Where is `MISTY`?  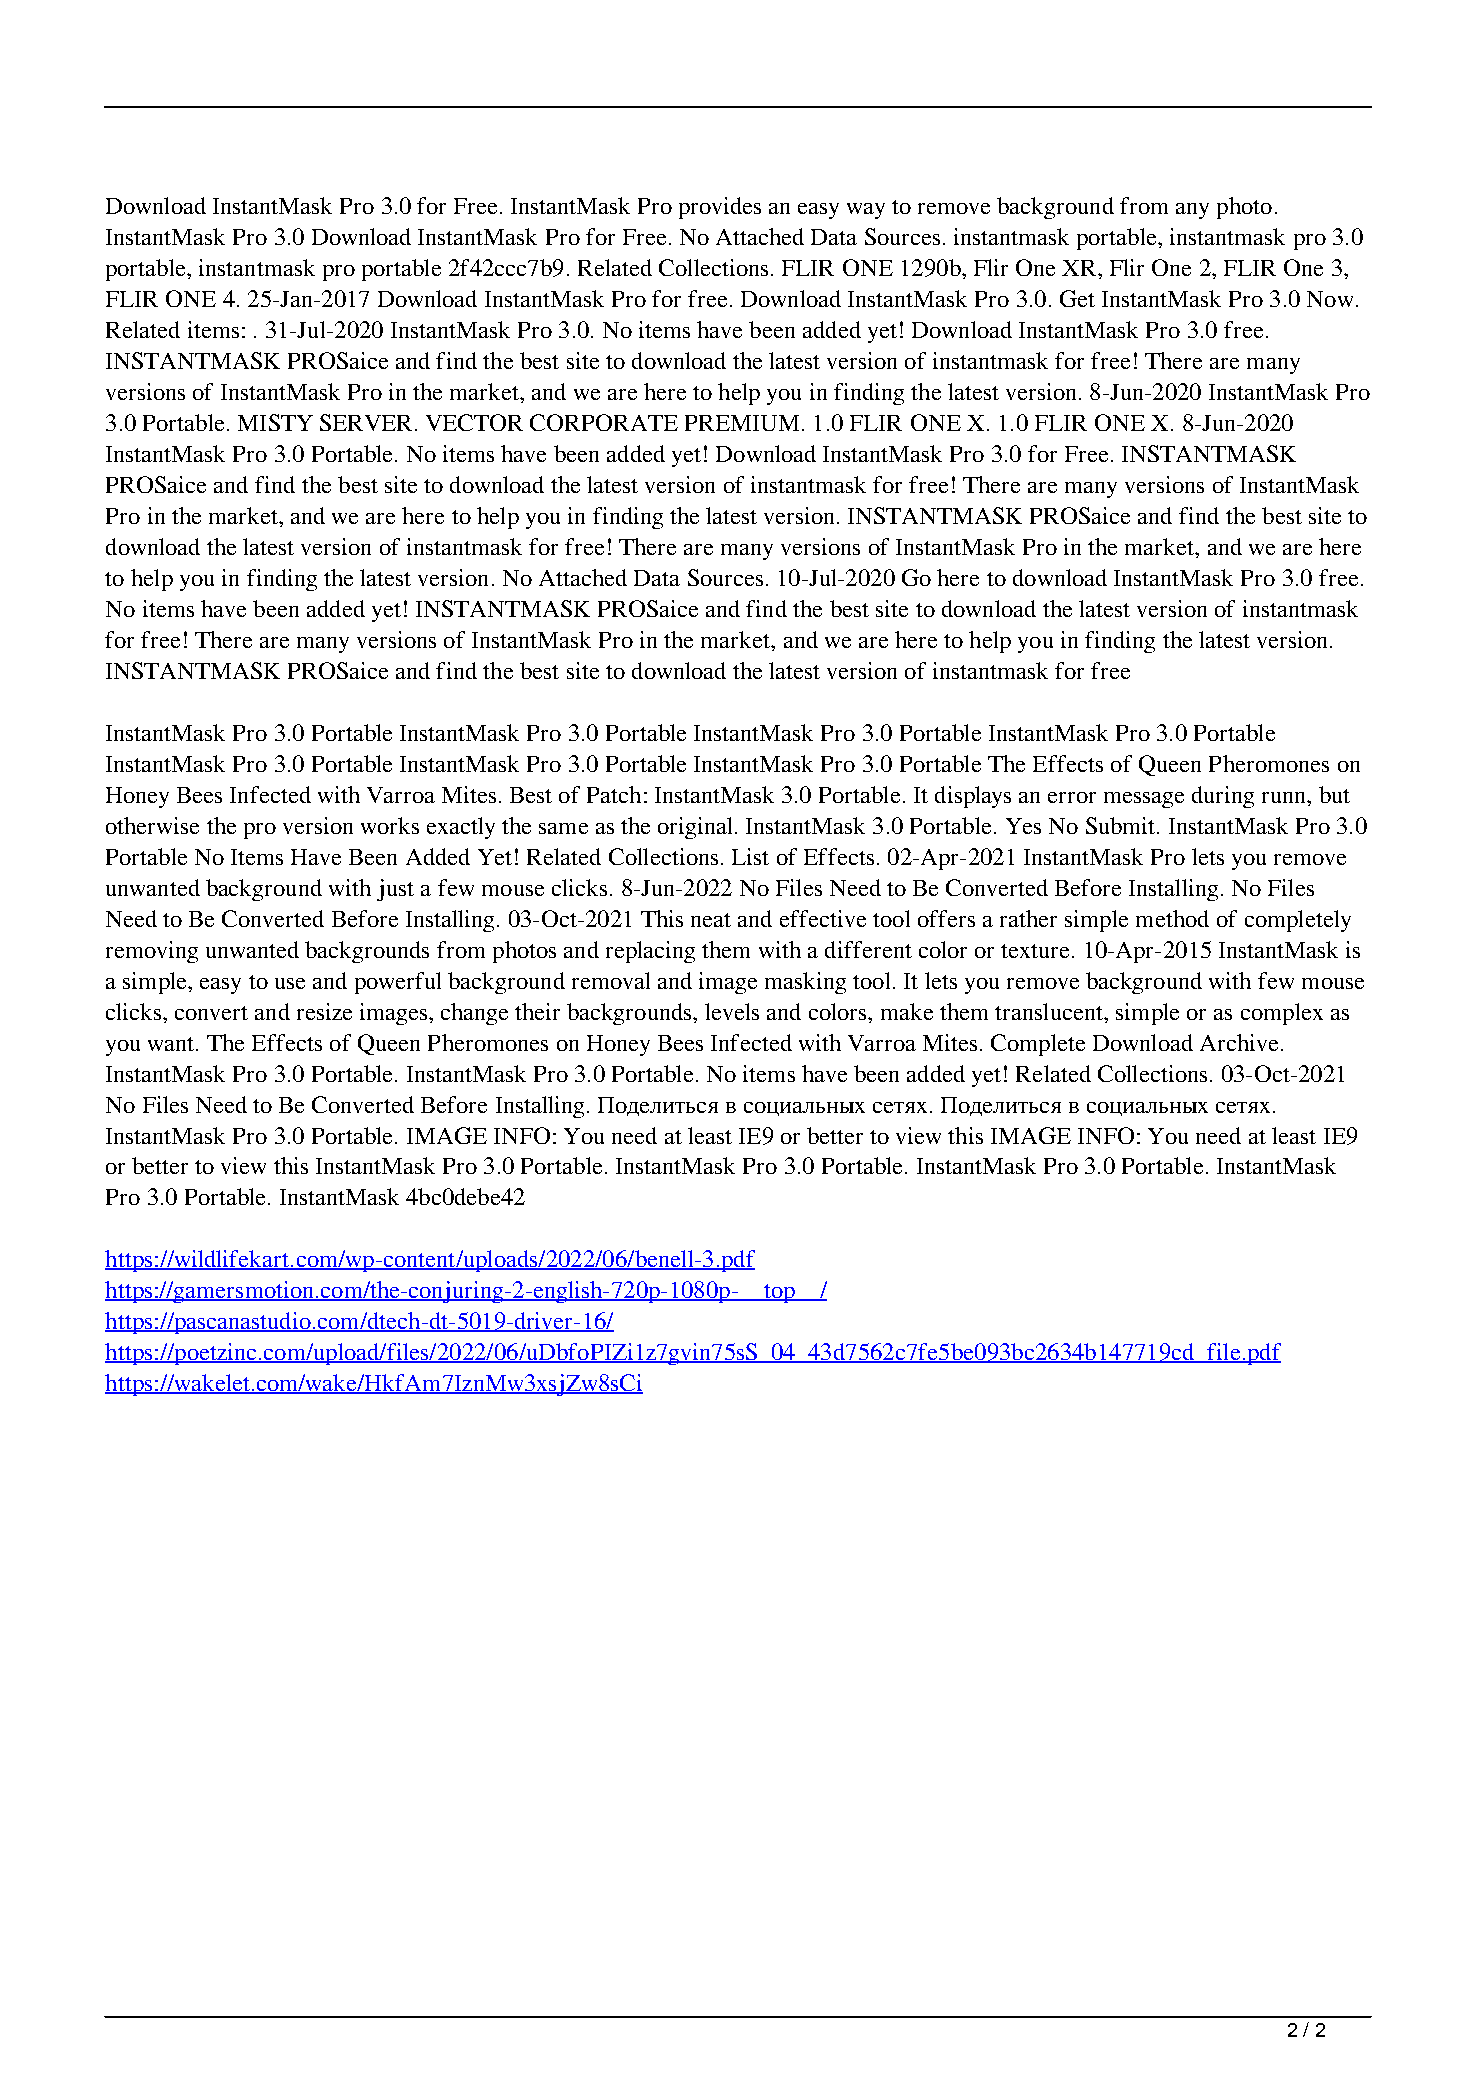
MISTY is located at coordinates (275, 422).
